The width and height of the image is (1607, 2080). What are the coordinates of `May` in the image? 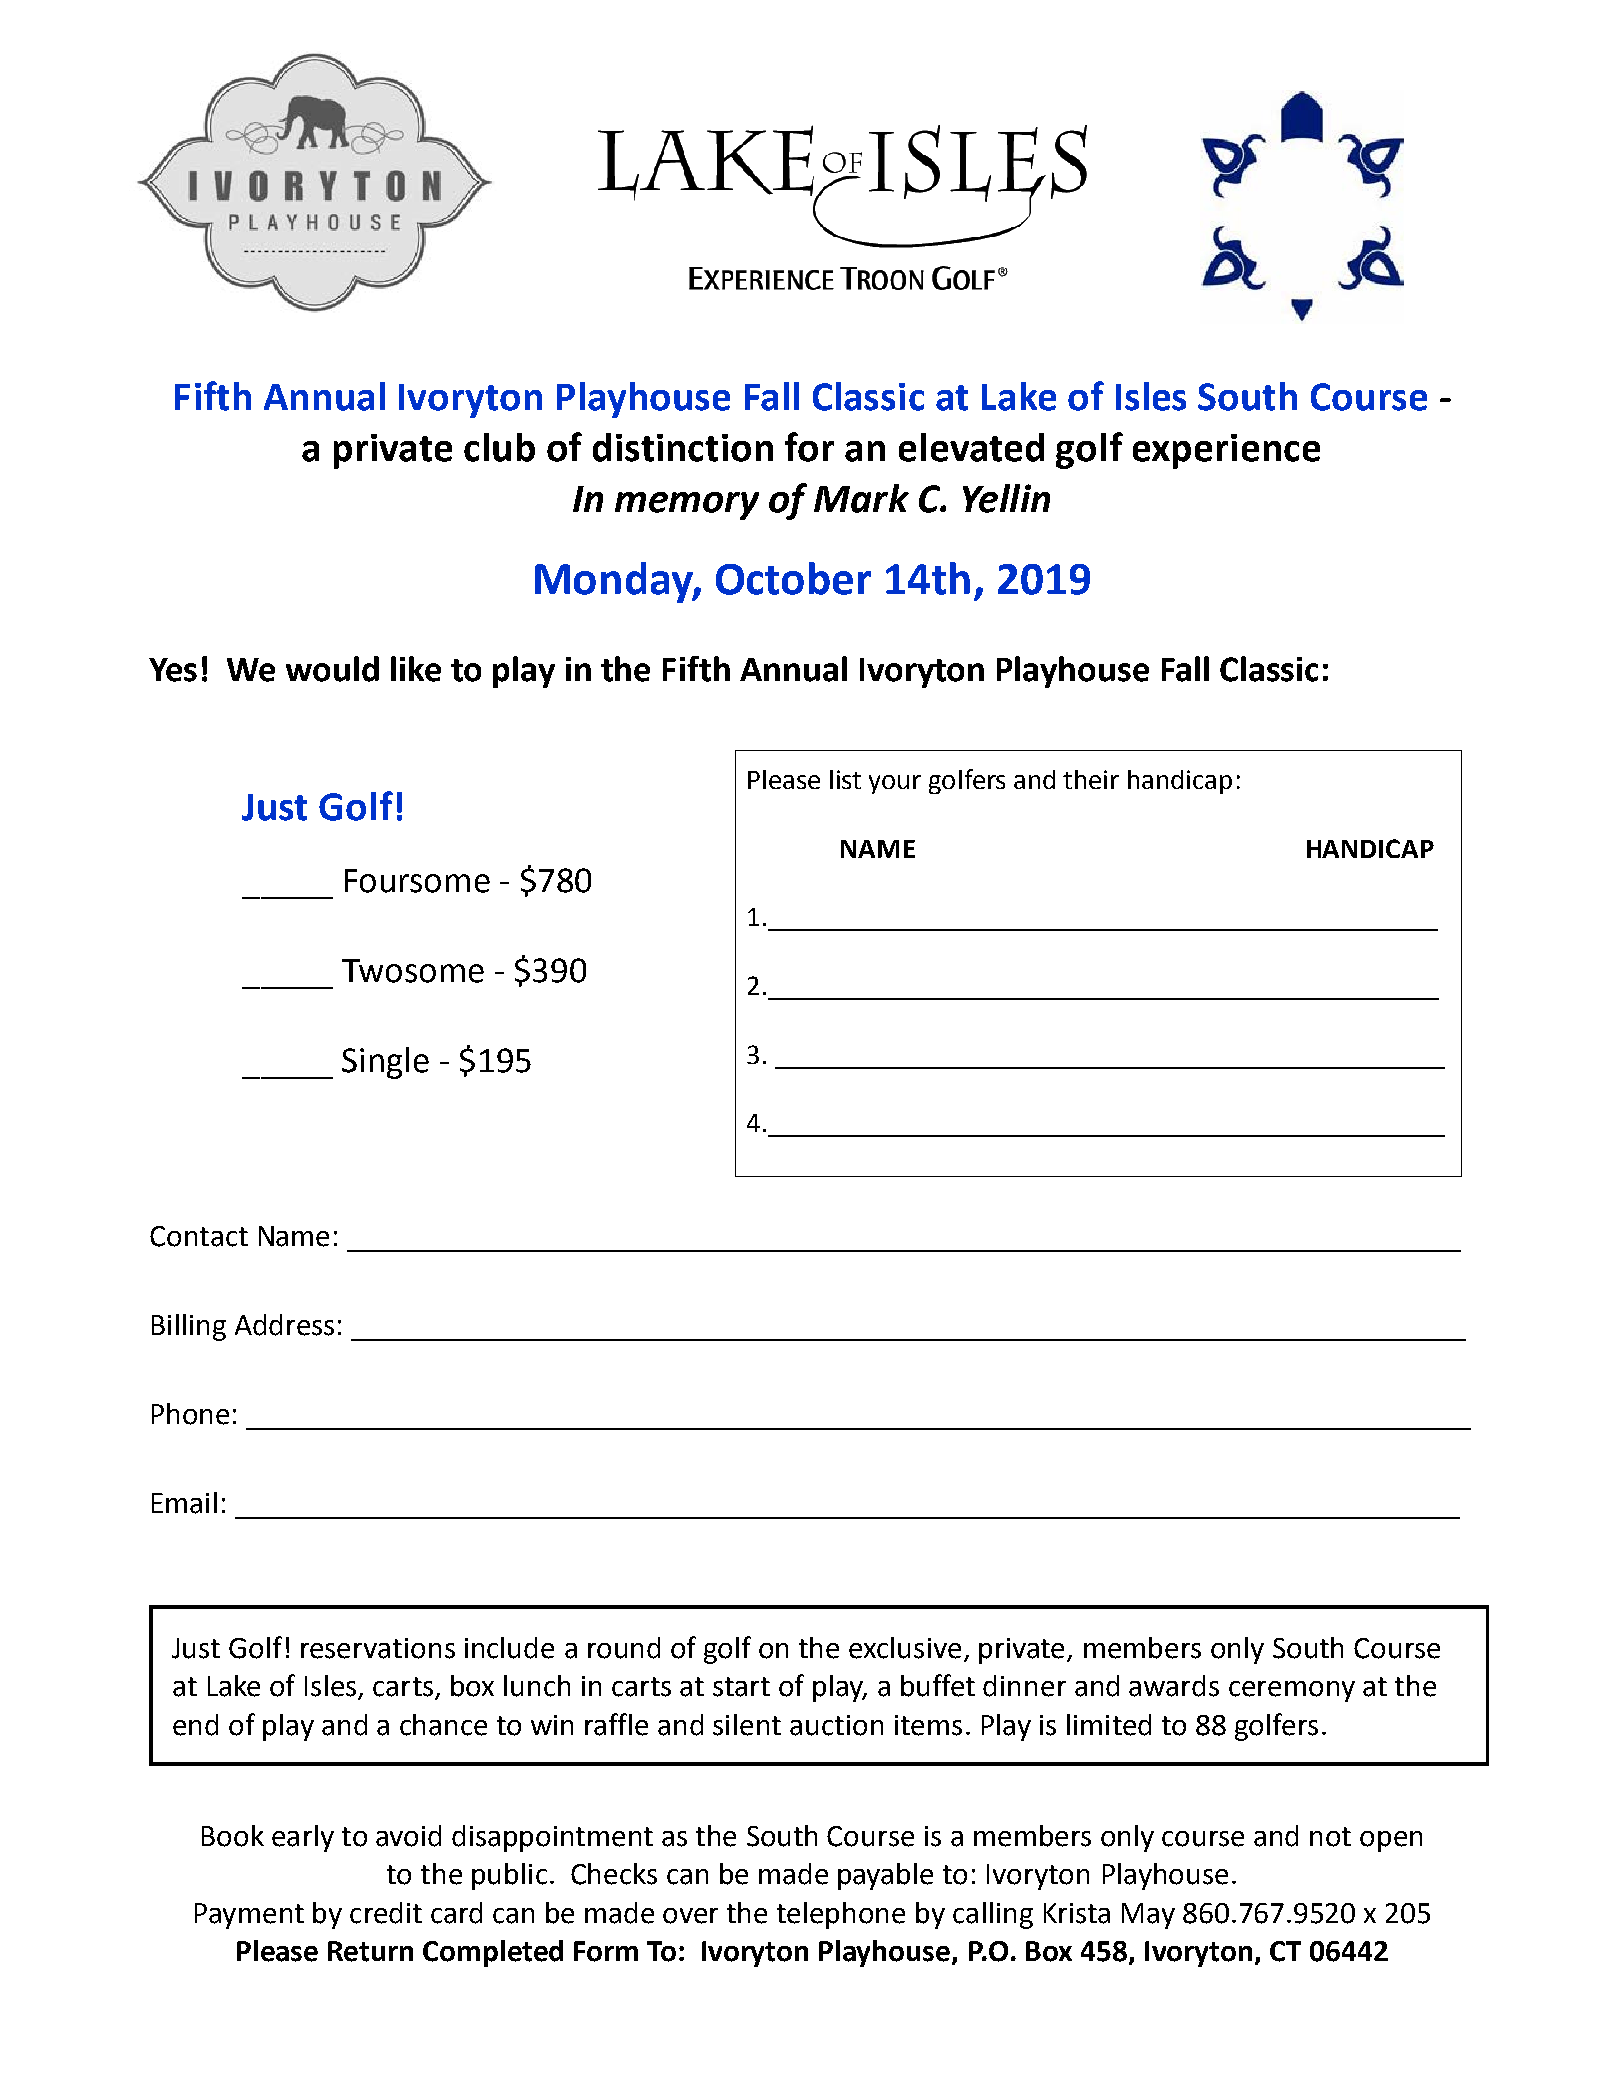 It's located at (1148, 1916).
